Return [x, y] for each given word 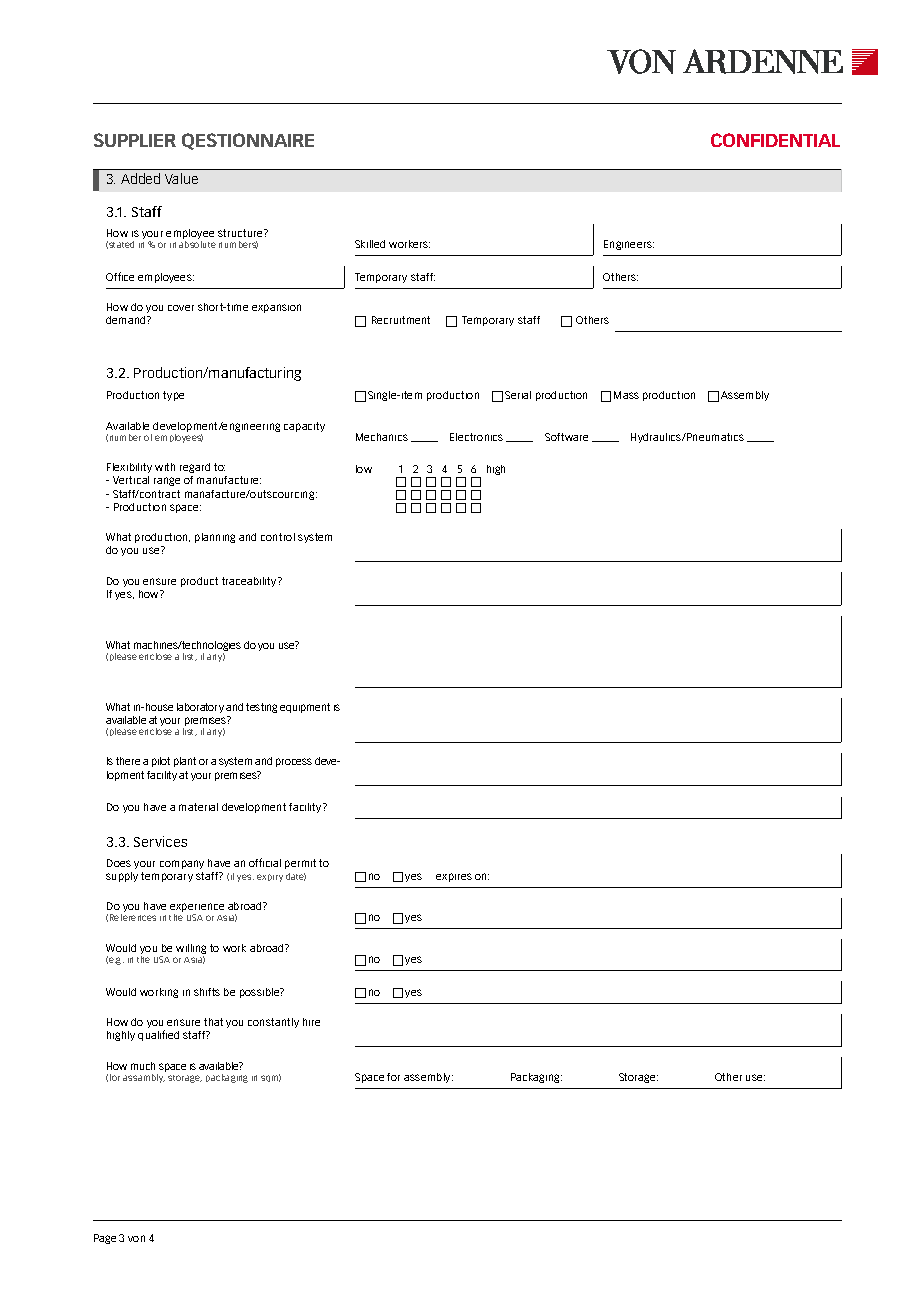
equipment [305, 708]
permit [300, 864]
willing [191, 950]
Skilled [370, 244]
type [173, 396]
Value [181, 178]
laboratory [200, 708]
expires [454, 877]
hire [311, 1022]
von [136, 1238]
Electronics [476, 437]
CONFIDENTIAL [775, 140]
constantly [273, 1023]
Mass [626, 395]
